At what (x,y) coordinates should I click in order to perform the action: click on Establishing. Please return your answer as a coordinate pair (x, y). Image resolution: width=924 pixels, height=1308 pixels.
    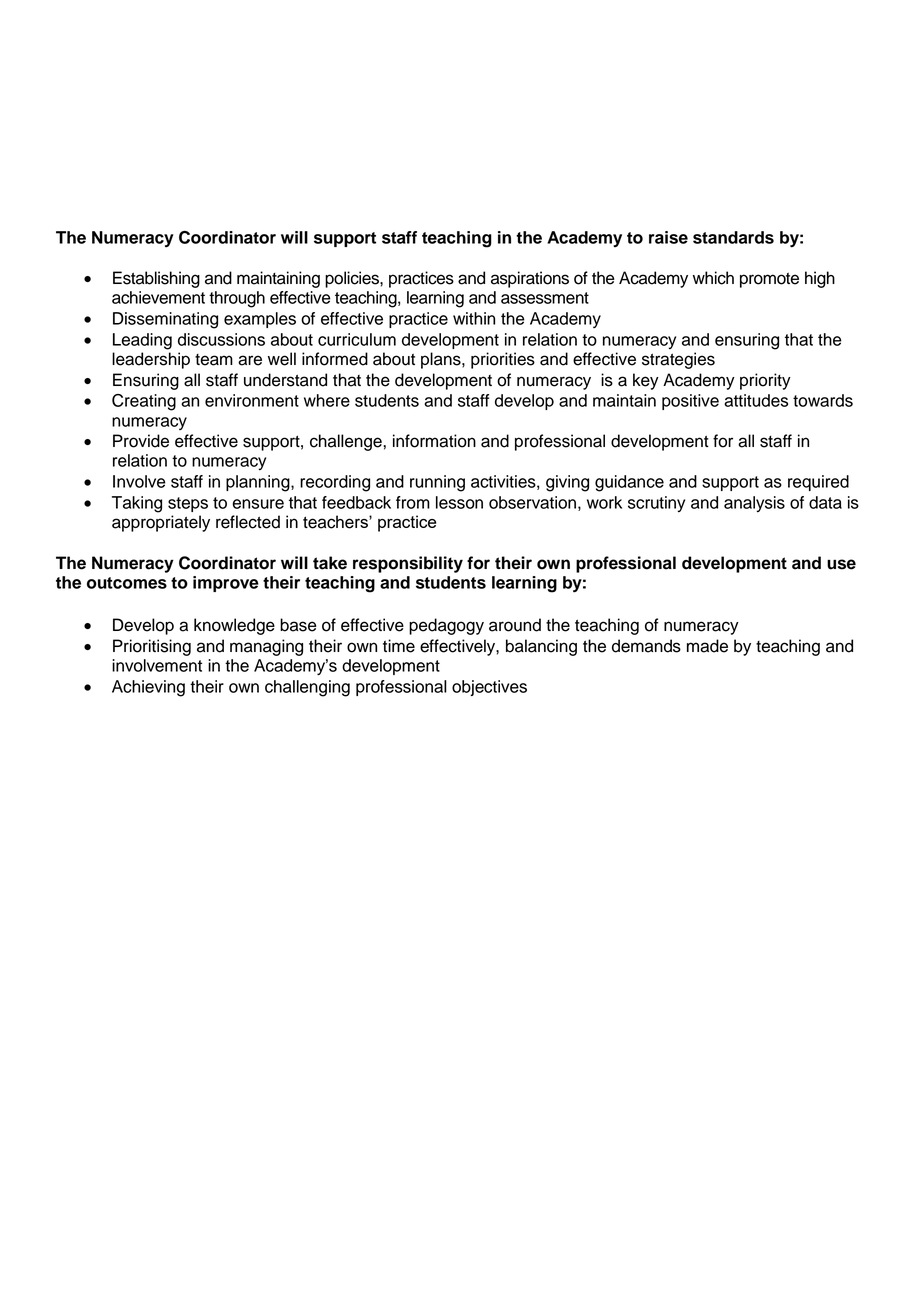
    Looking at the image, I should click on (156, 279).
